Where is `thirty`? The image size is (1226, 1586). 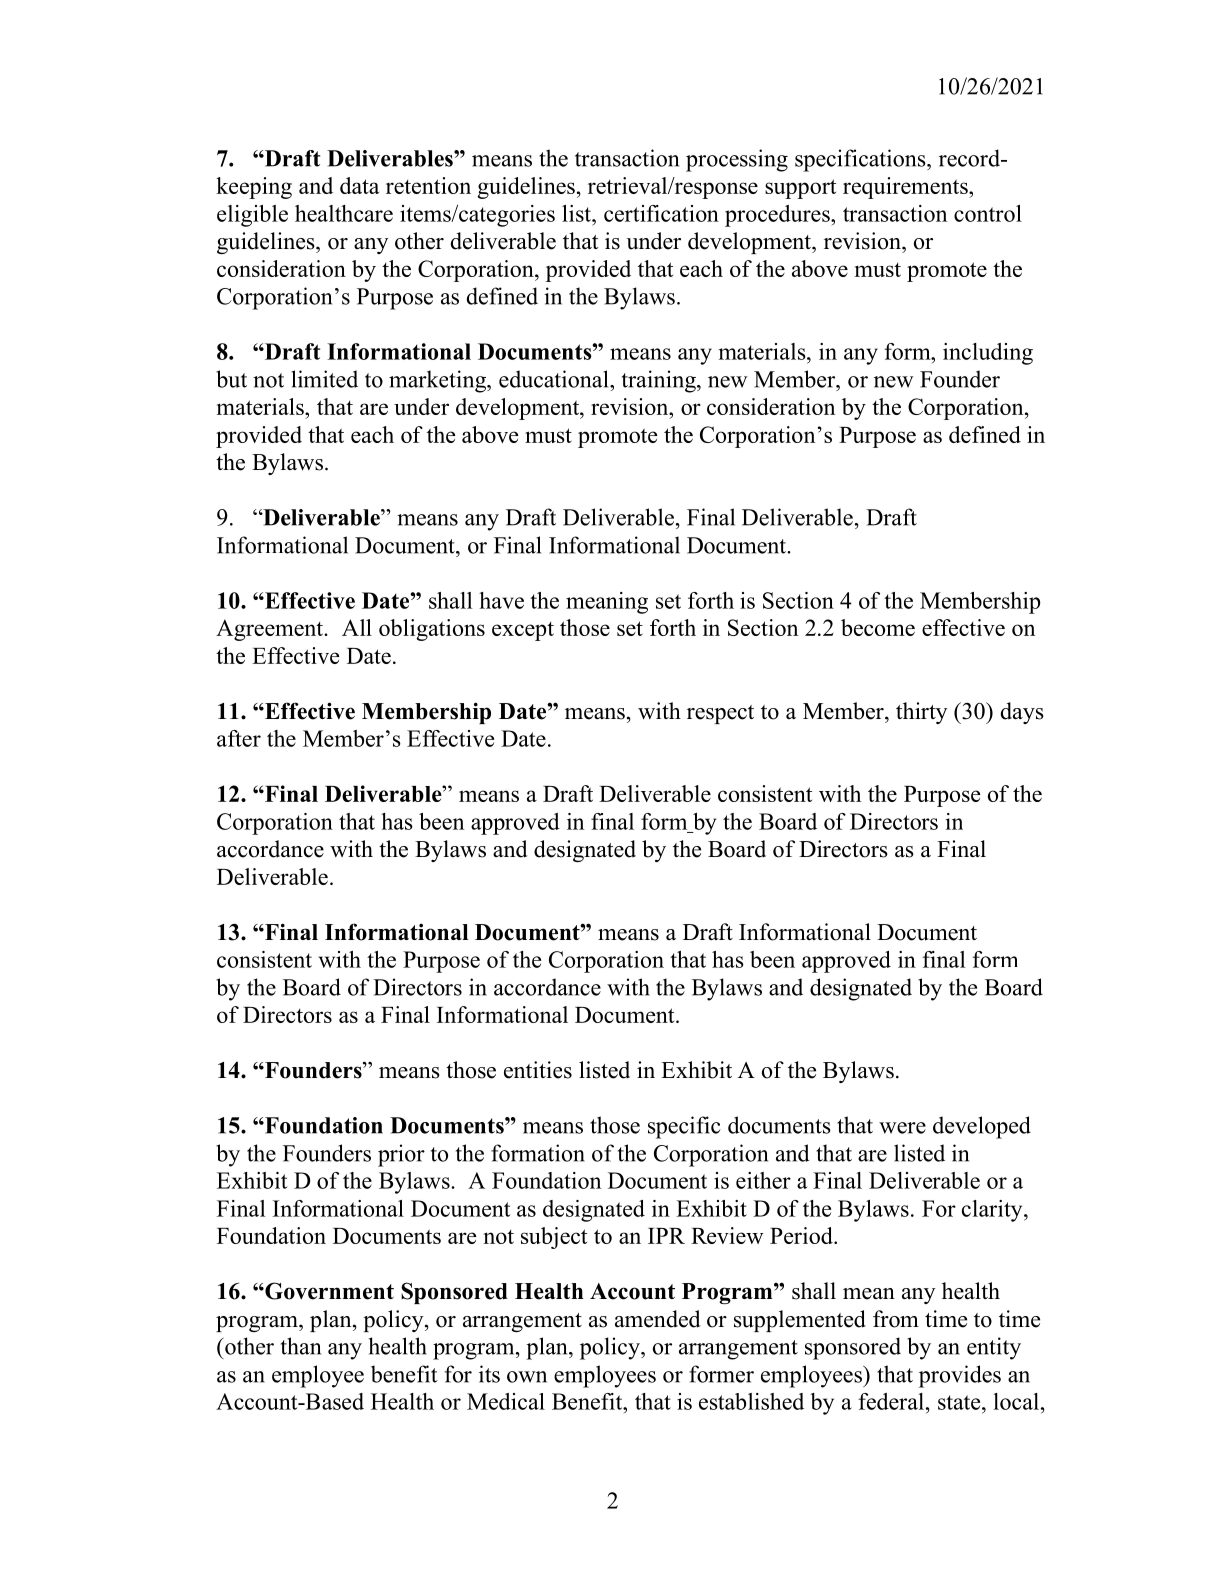
thirty is located at coordinates (921, 713).
